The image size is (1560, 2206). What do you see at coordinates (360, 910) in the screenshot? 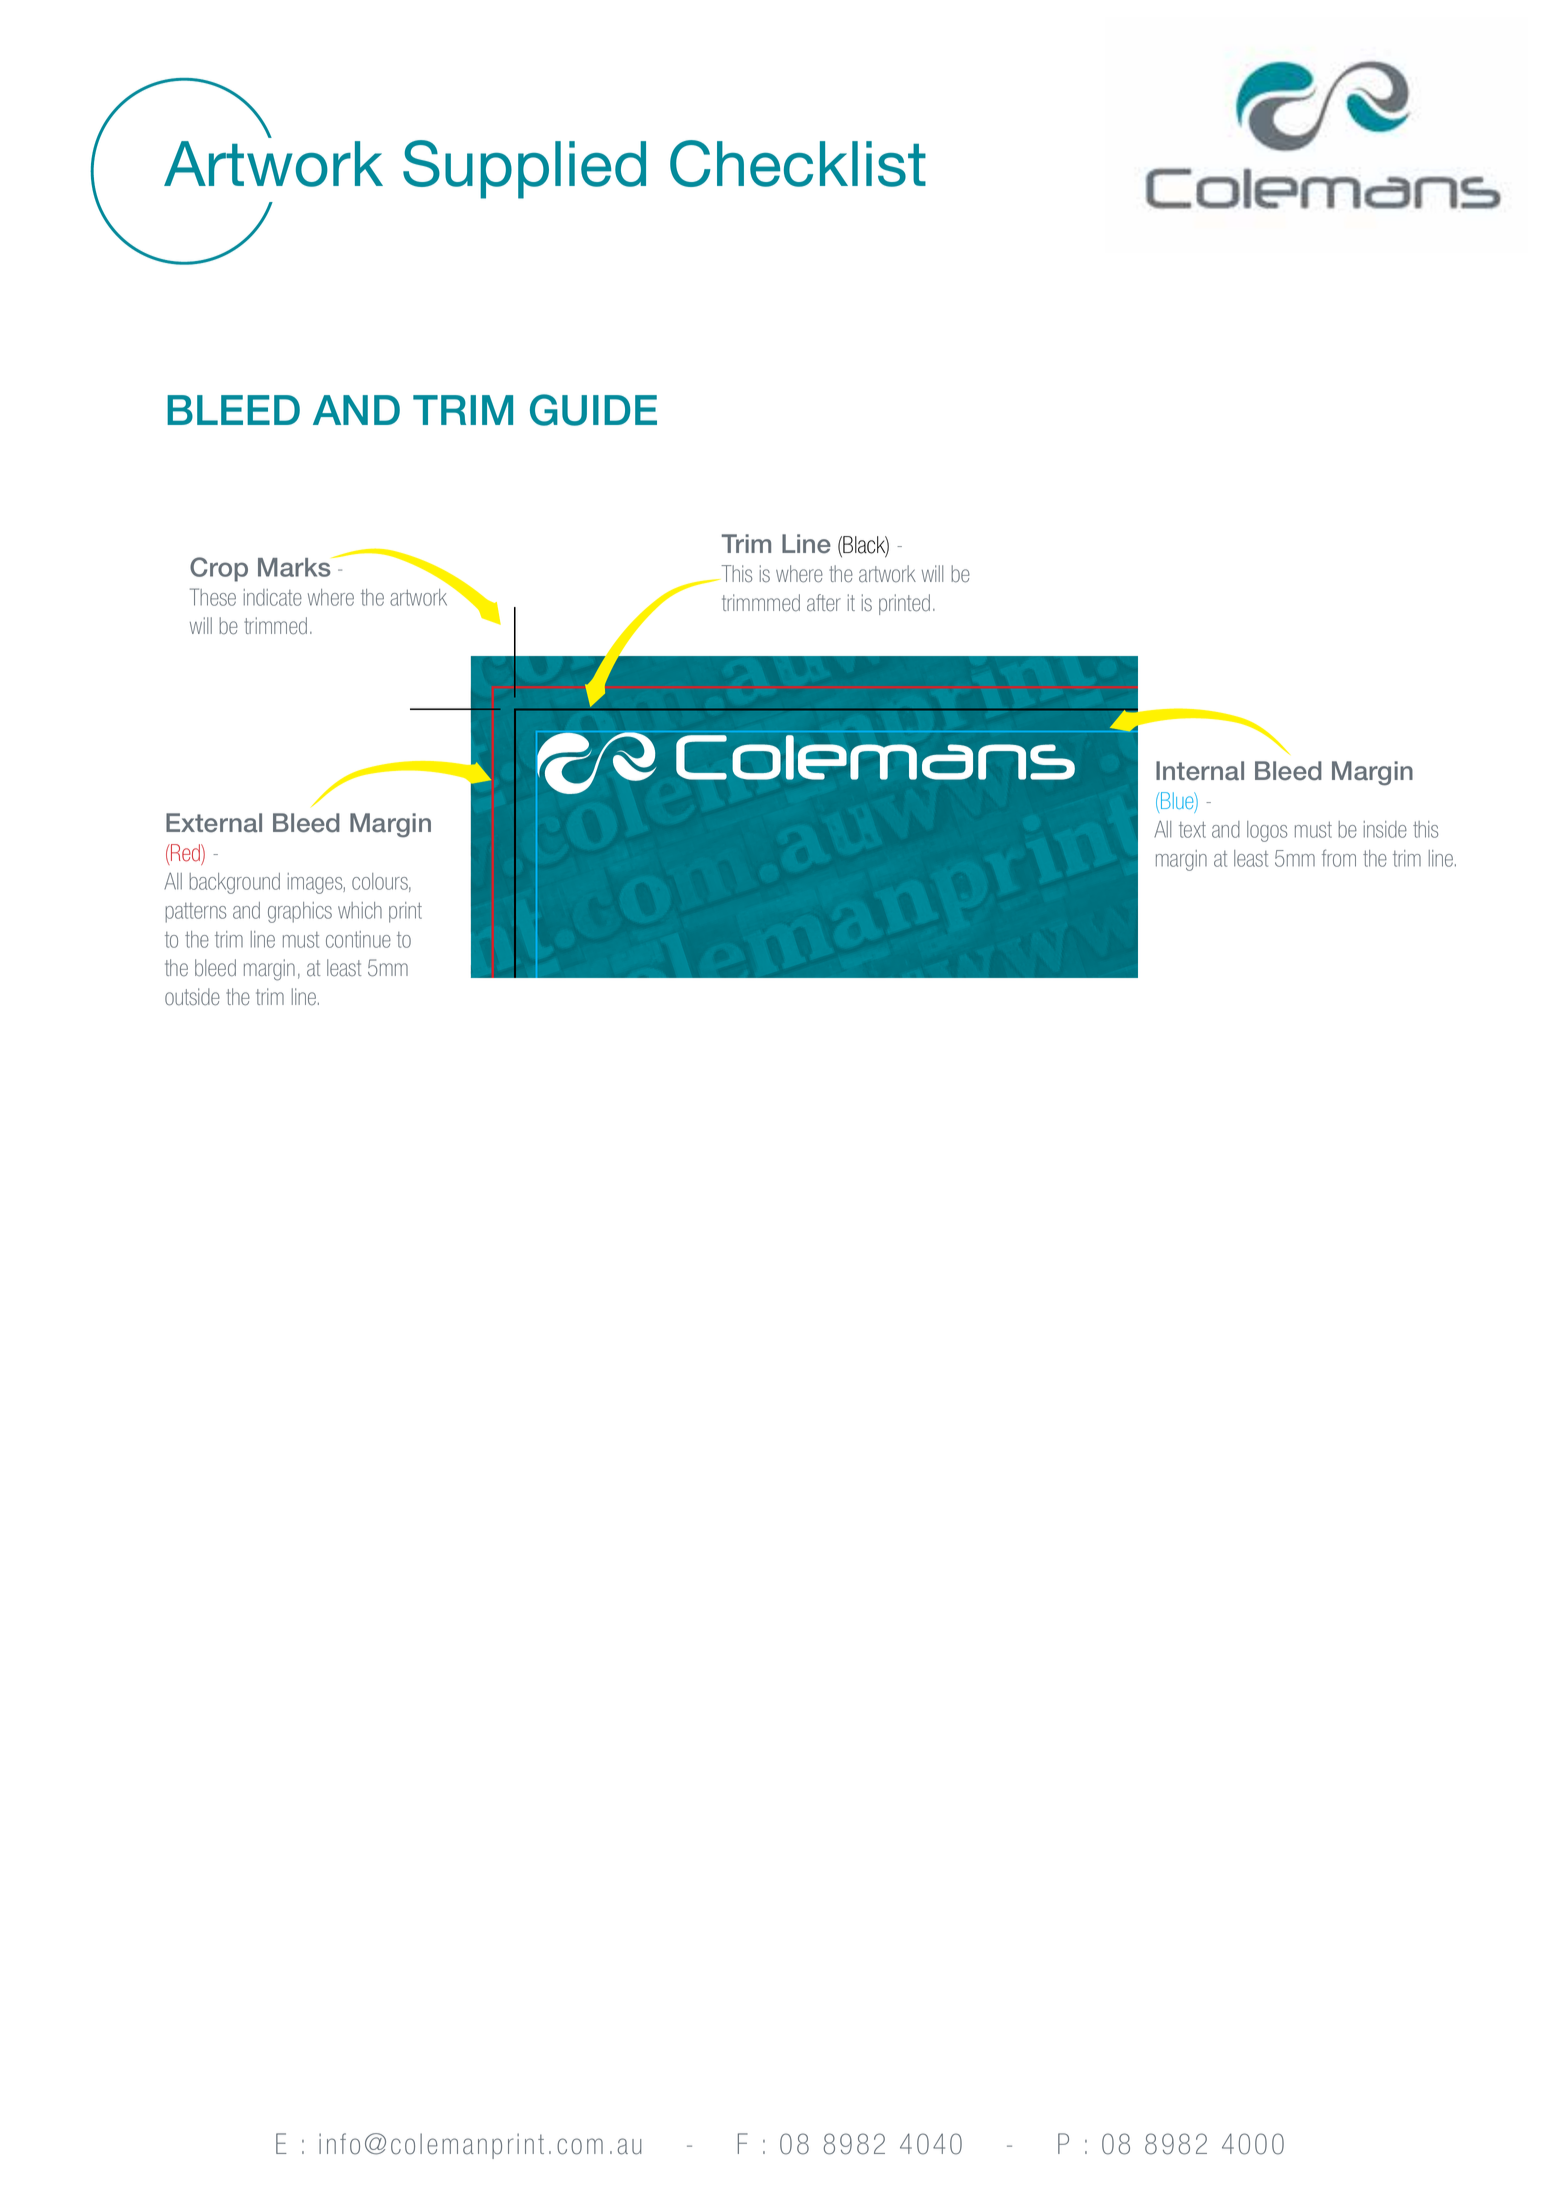
I see `which` at bounding box center [360, 910].
